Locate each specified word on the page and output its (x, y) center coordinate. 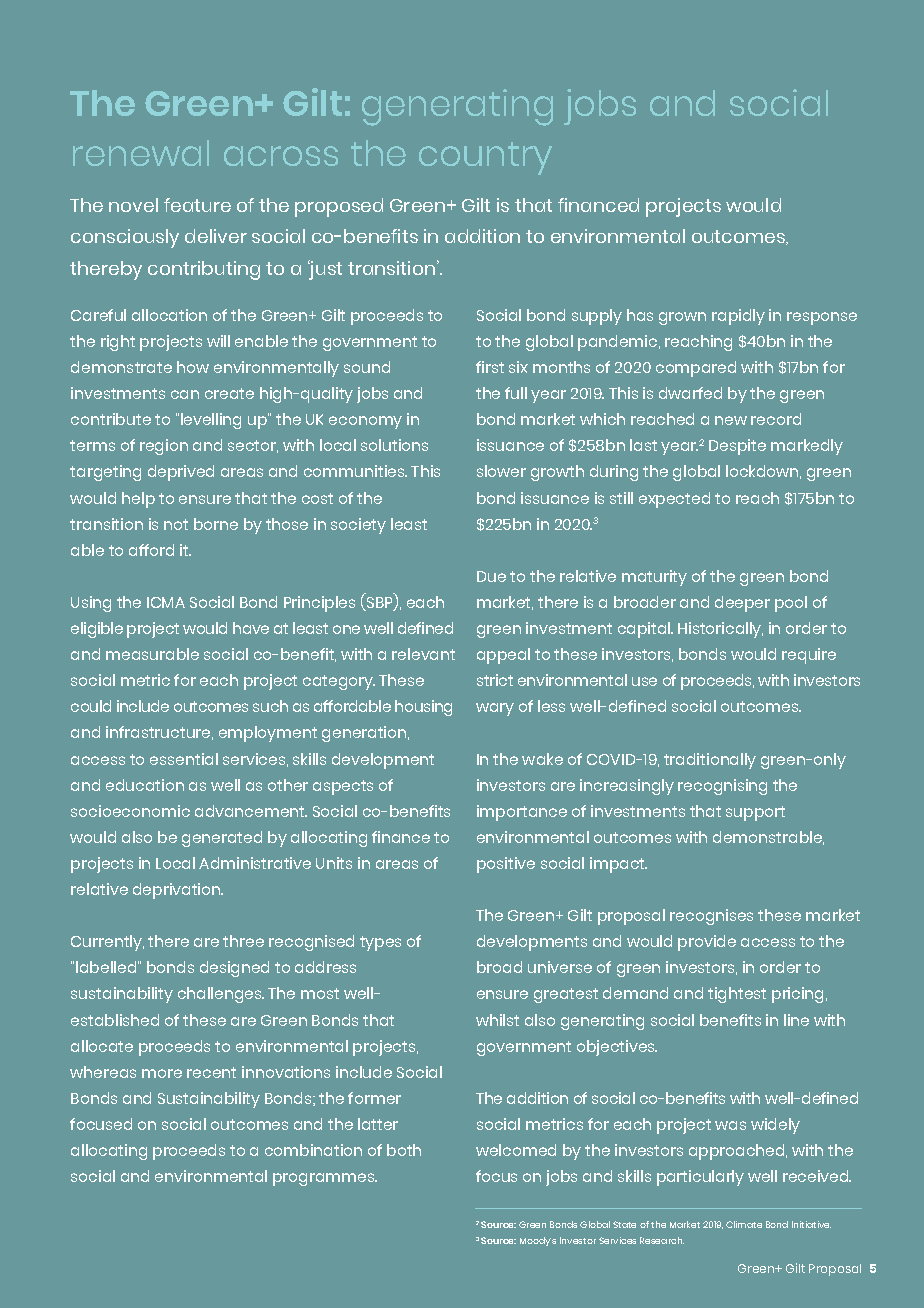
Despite (737, 447)
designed (234, 969)
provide (707, 943)
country (485, 158)
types (380, 943)
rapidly (738, 317)
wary (495, 709)
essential (184, 759)
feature (197, 205)
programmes (325, 1179)
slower (501, 471)
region (164, 447)
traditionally (710, 761)
